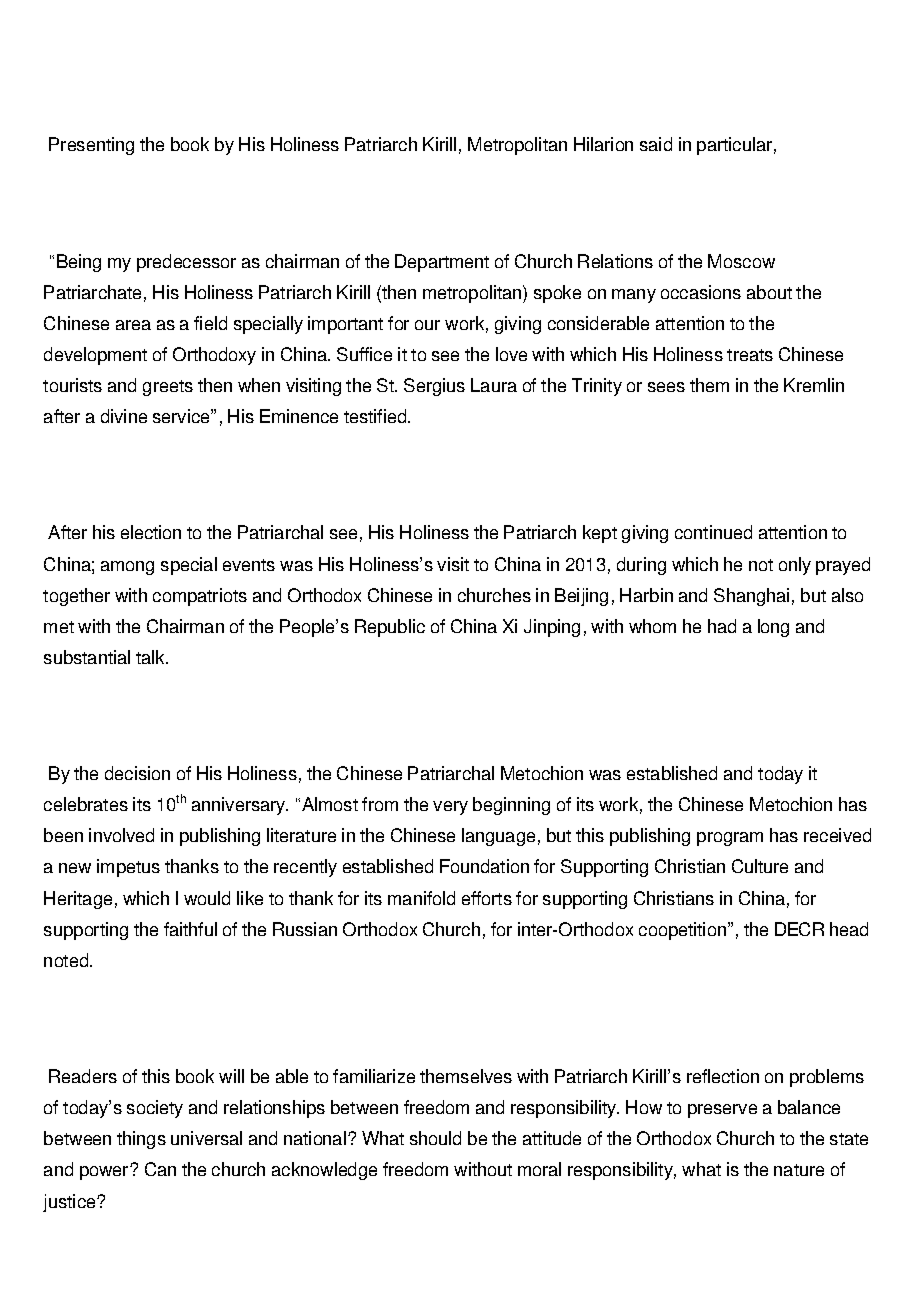 This document has width=924, height=1308. Describe the element at coordinates (713, 532) in the document. I see `continued` at that location.
